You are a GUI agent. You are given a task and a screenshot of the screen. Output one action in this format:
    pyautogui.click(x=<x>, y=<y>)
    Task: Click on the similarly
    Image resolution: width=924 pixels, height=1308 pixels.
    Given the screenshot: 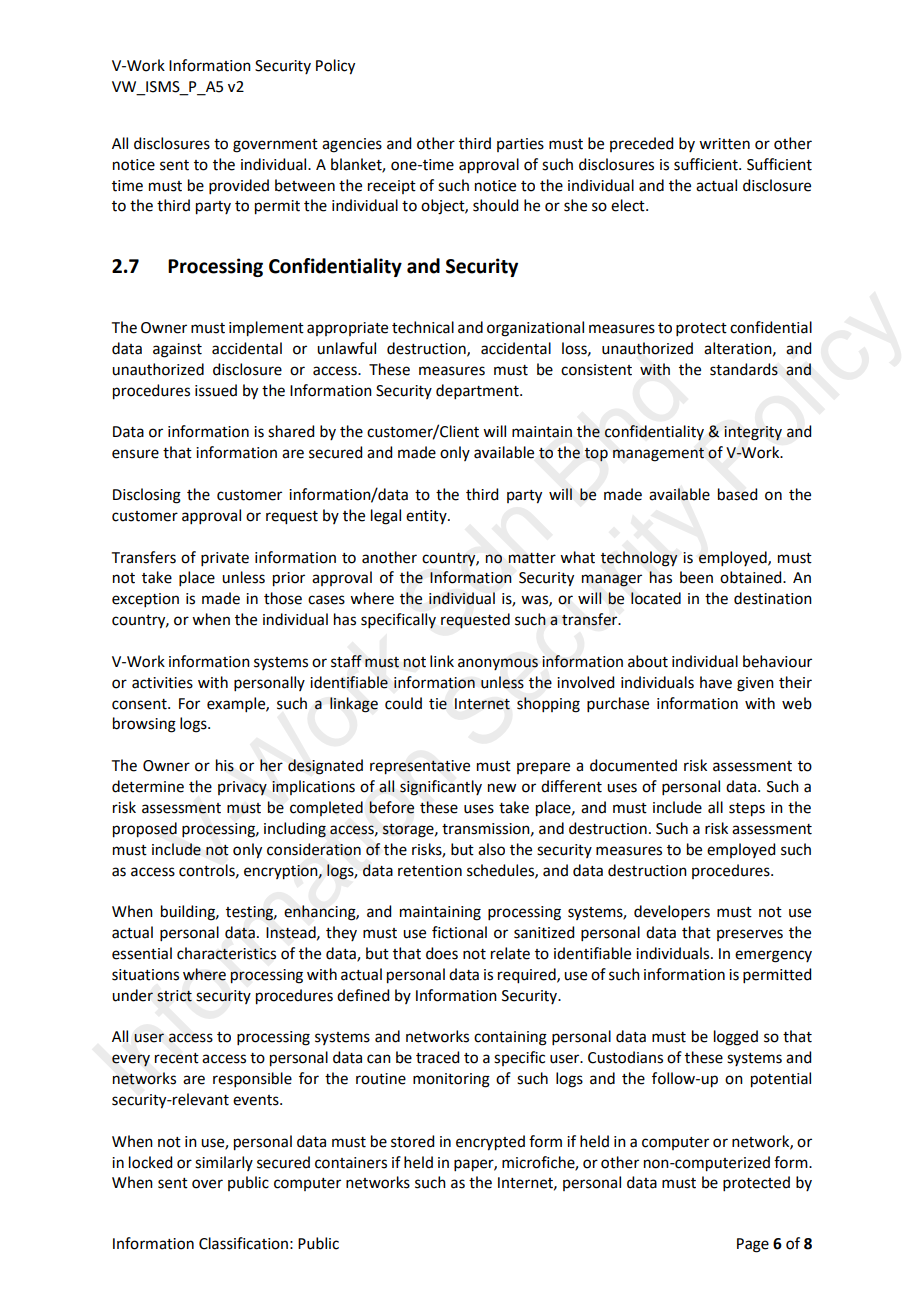 What is the action you would take?
    pyautogui.click(x=224, y=1163)
